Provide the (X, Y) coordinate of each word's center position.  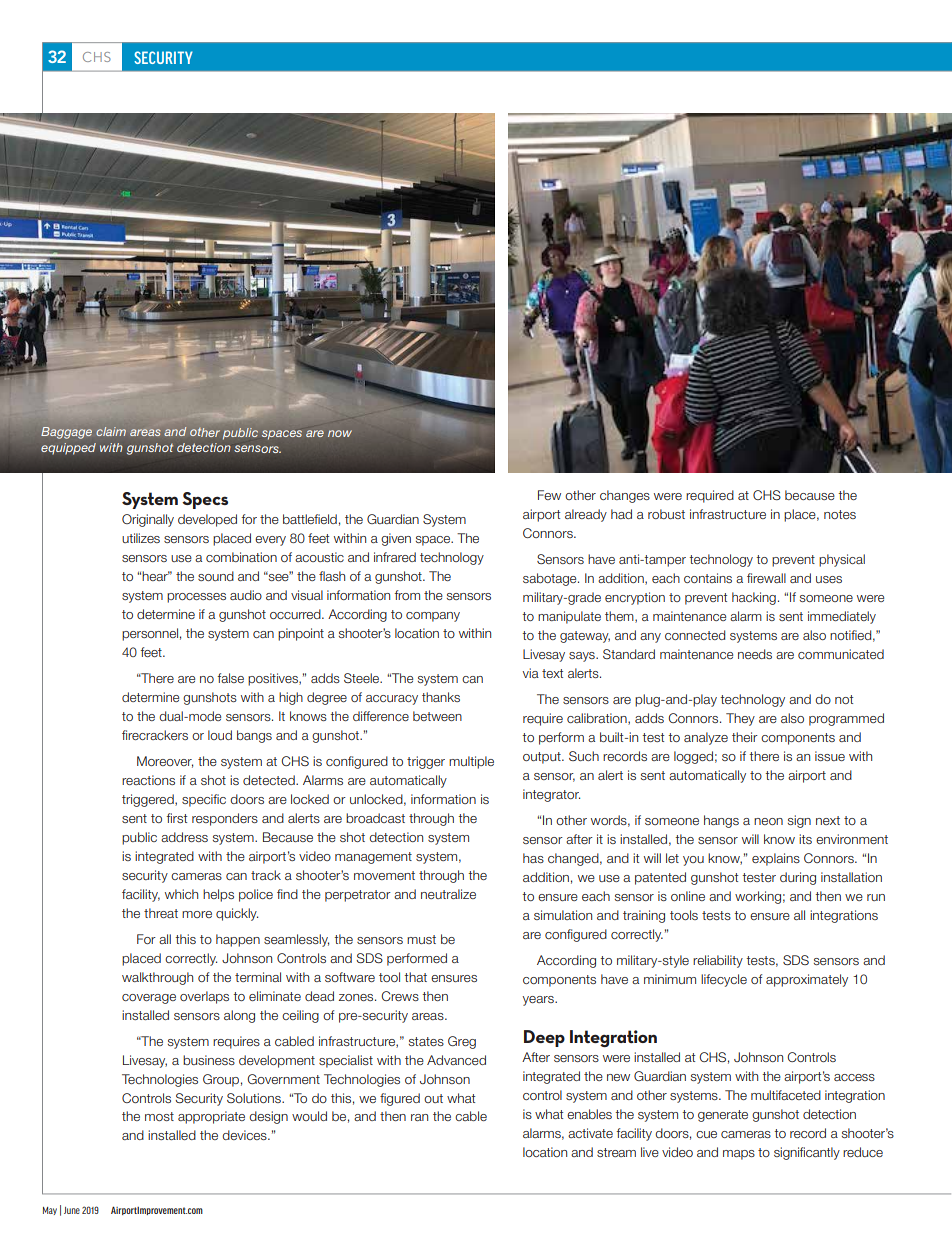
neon (768, 821)
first (176, 818)
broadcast (375, 818)
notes (840, 514)
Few (549, 495)
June (72, 1210)
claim (111, 431)
